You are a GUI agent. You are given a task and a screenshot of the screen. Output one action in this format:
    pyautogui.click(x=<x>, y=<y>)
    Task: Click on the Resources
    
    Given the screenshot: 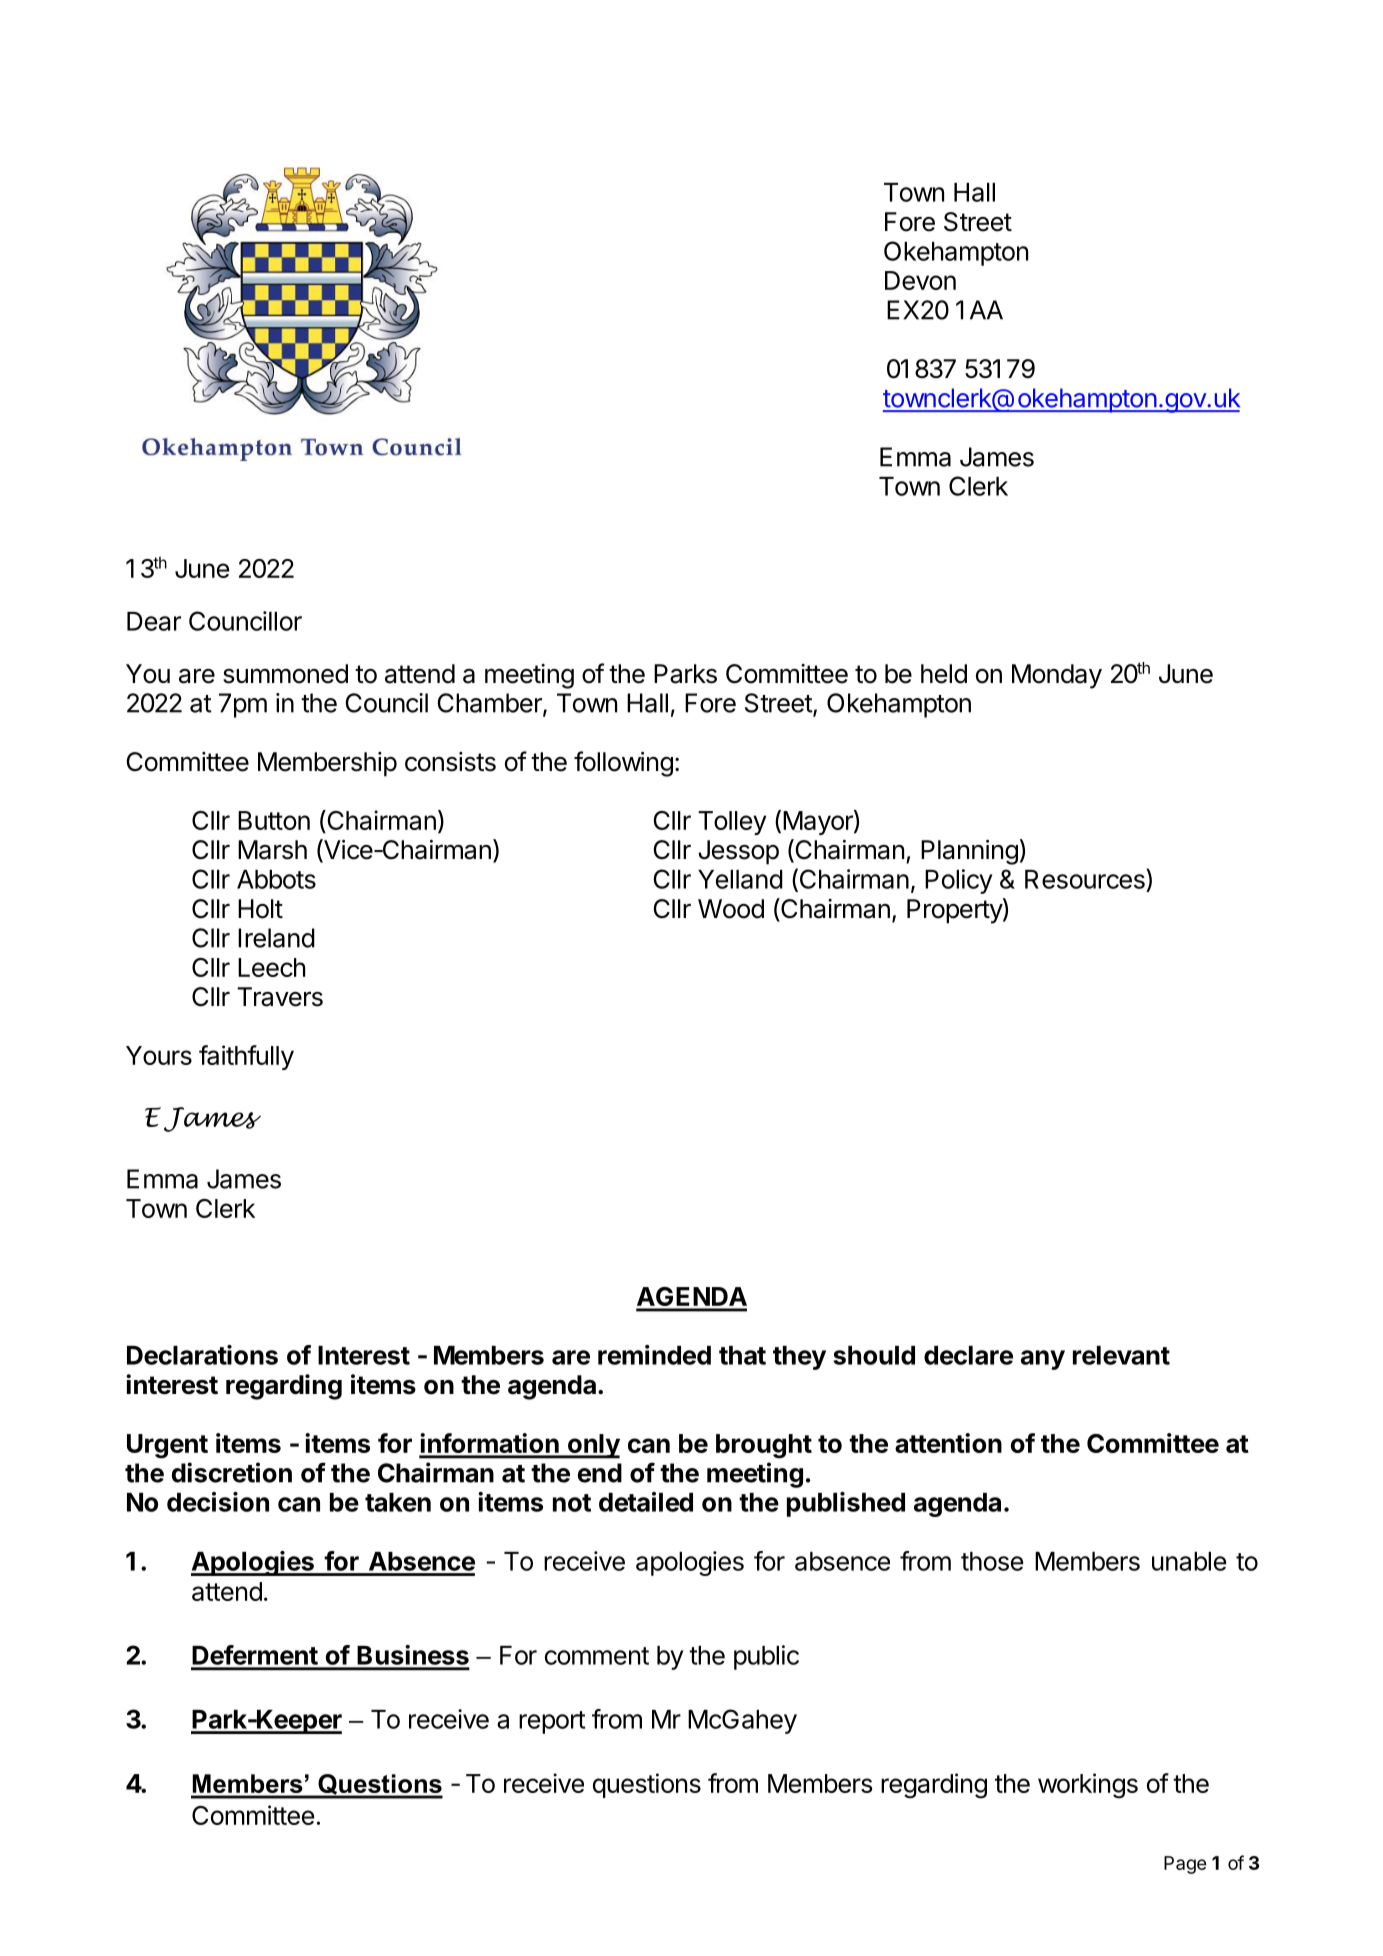 What is the action you would take?
    pyautogui.click(x=1086, y=879)
